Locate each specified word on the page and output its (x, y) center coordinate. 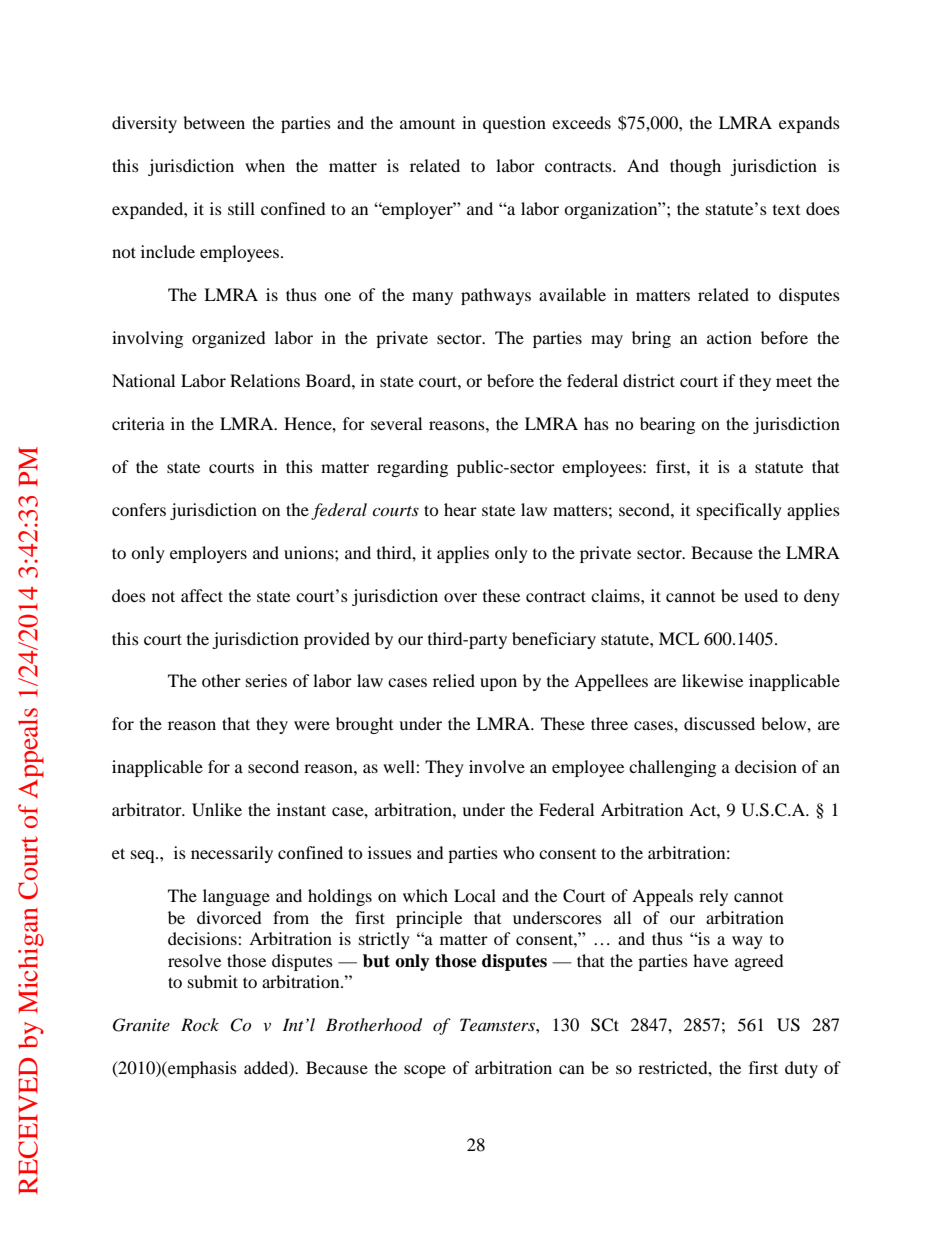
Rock (200, 1024)
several (396, 423)
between (214, 122)
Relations (265, 380)
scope (425, 1071)
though (695, 167)
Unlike (217, 810)
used (761, 595)
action (729, 337)
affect (202, 595)
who (519, 852)
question (514, 124)
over (460, 597)
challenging (672, 768)
